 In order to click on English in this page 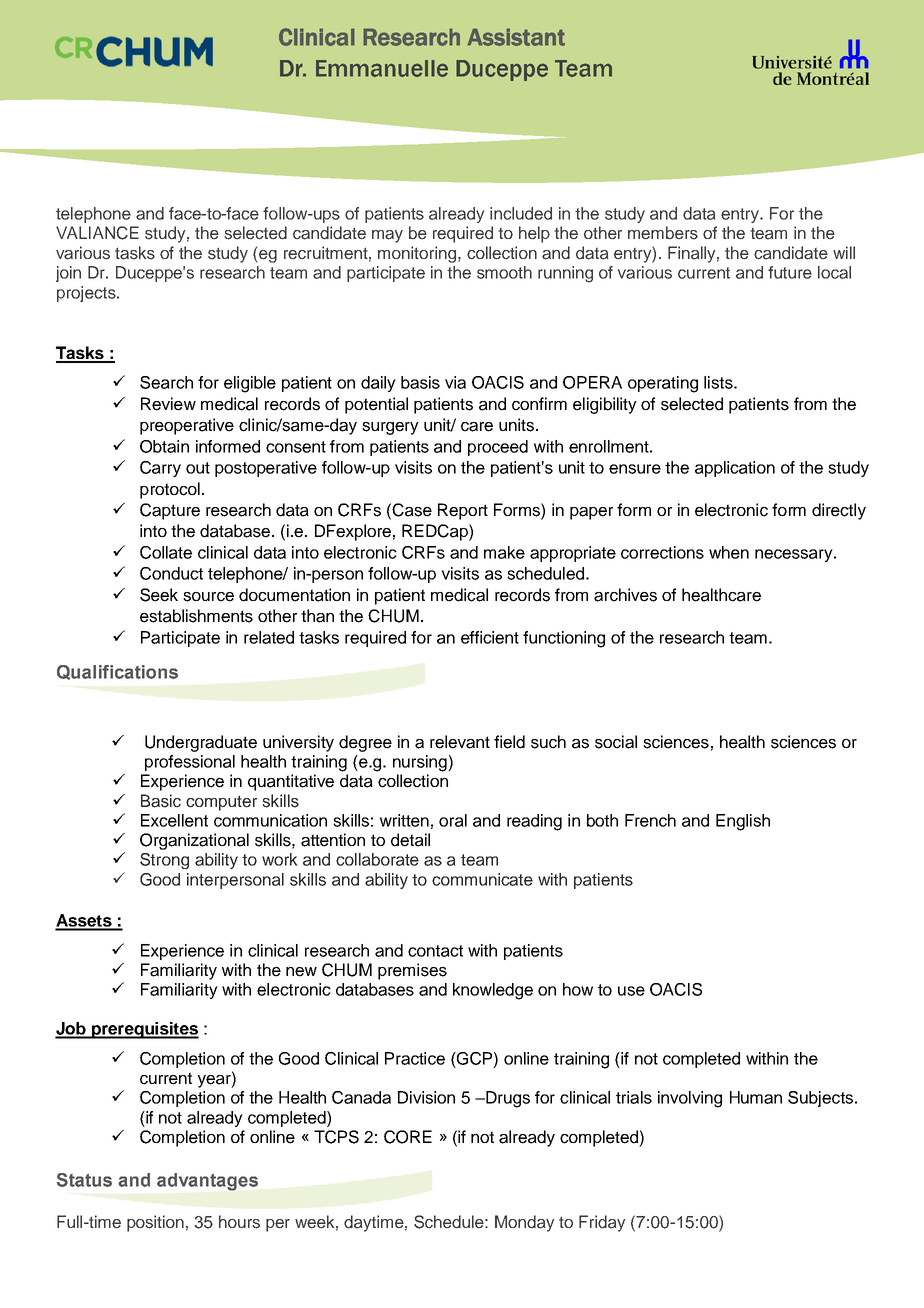, I will do `click(743, 822)`.
